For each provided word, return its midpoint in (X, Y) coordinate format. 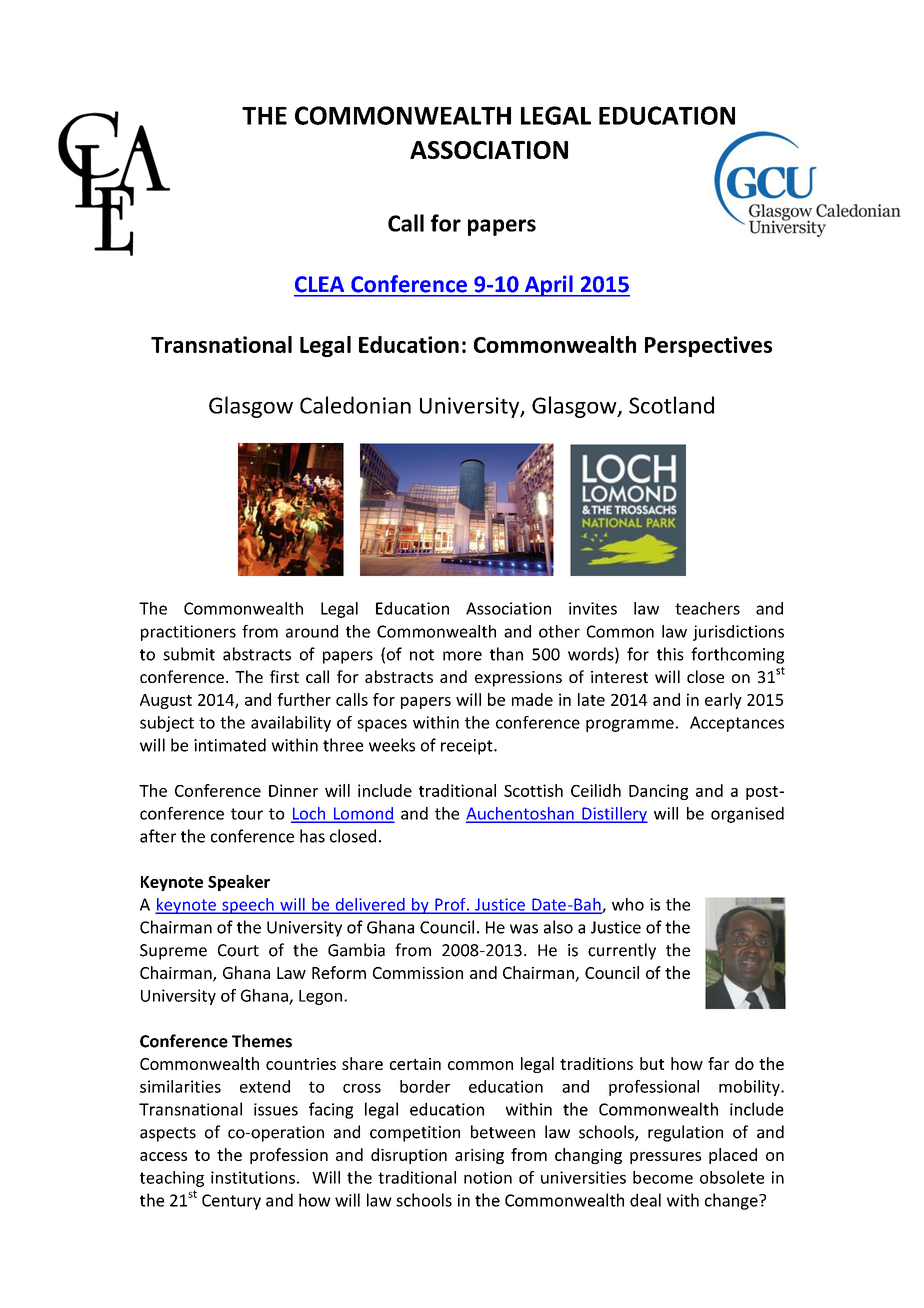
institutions (253, 1177)
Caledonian (355, 405)
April (548, 286)
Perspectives (708, 346)
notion (488, 1177)
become (663, 1177)
